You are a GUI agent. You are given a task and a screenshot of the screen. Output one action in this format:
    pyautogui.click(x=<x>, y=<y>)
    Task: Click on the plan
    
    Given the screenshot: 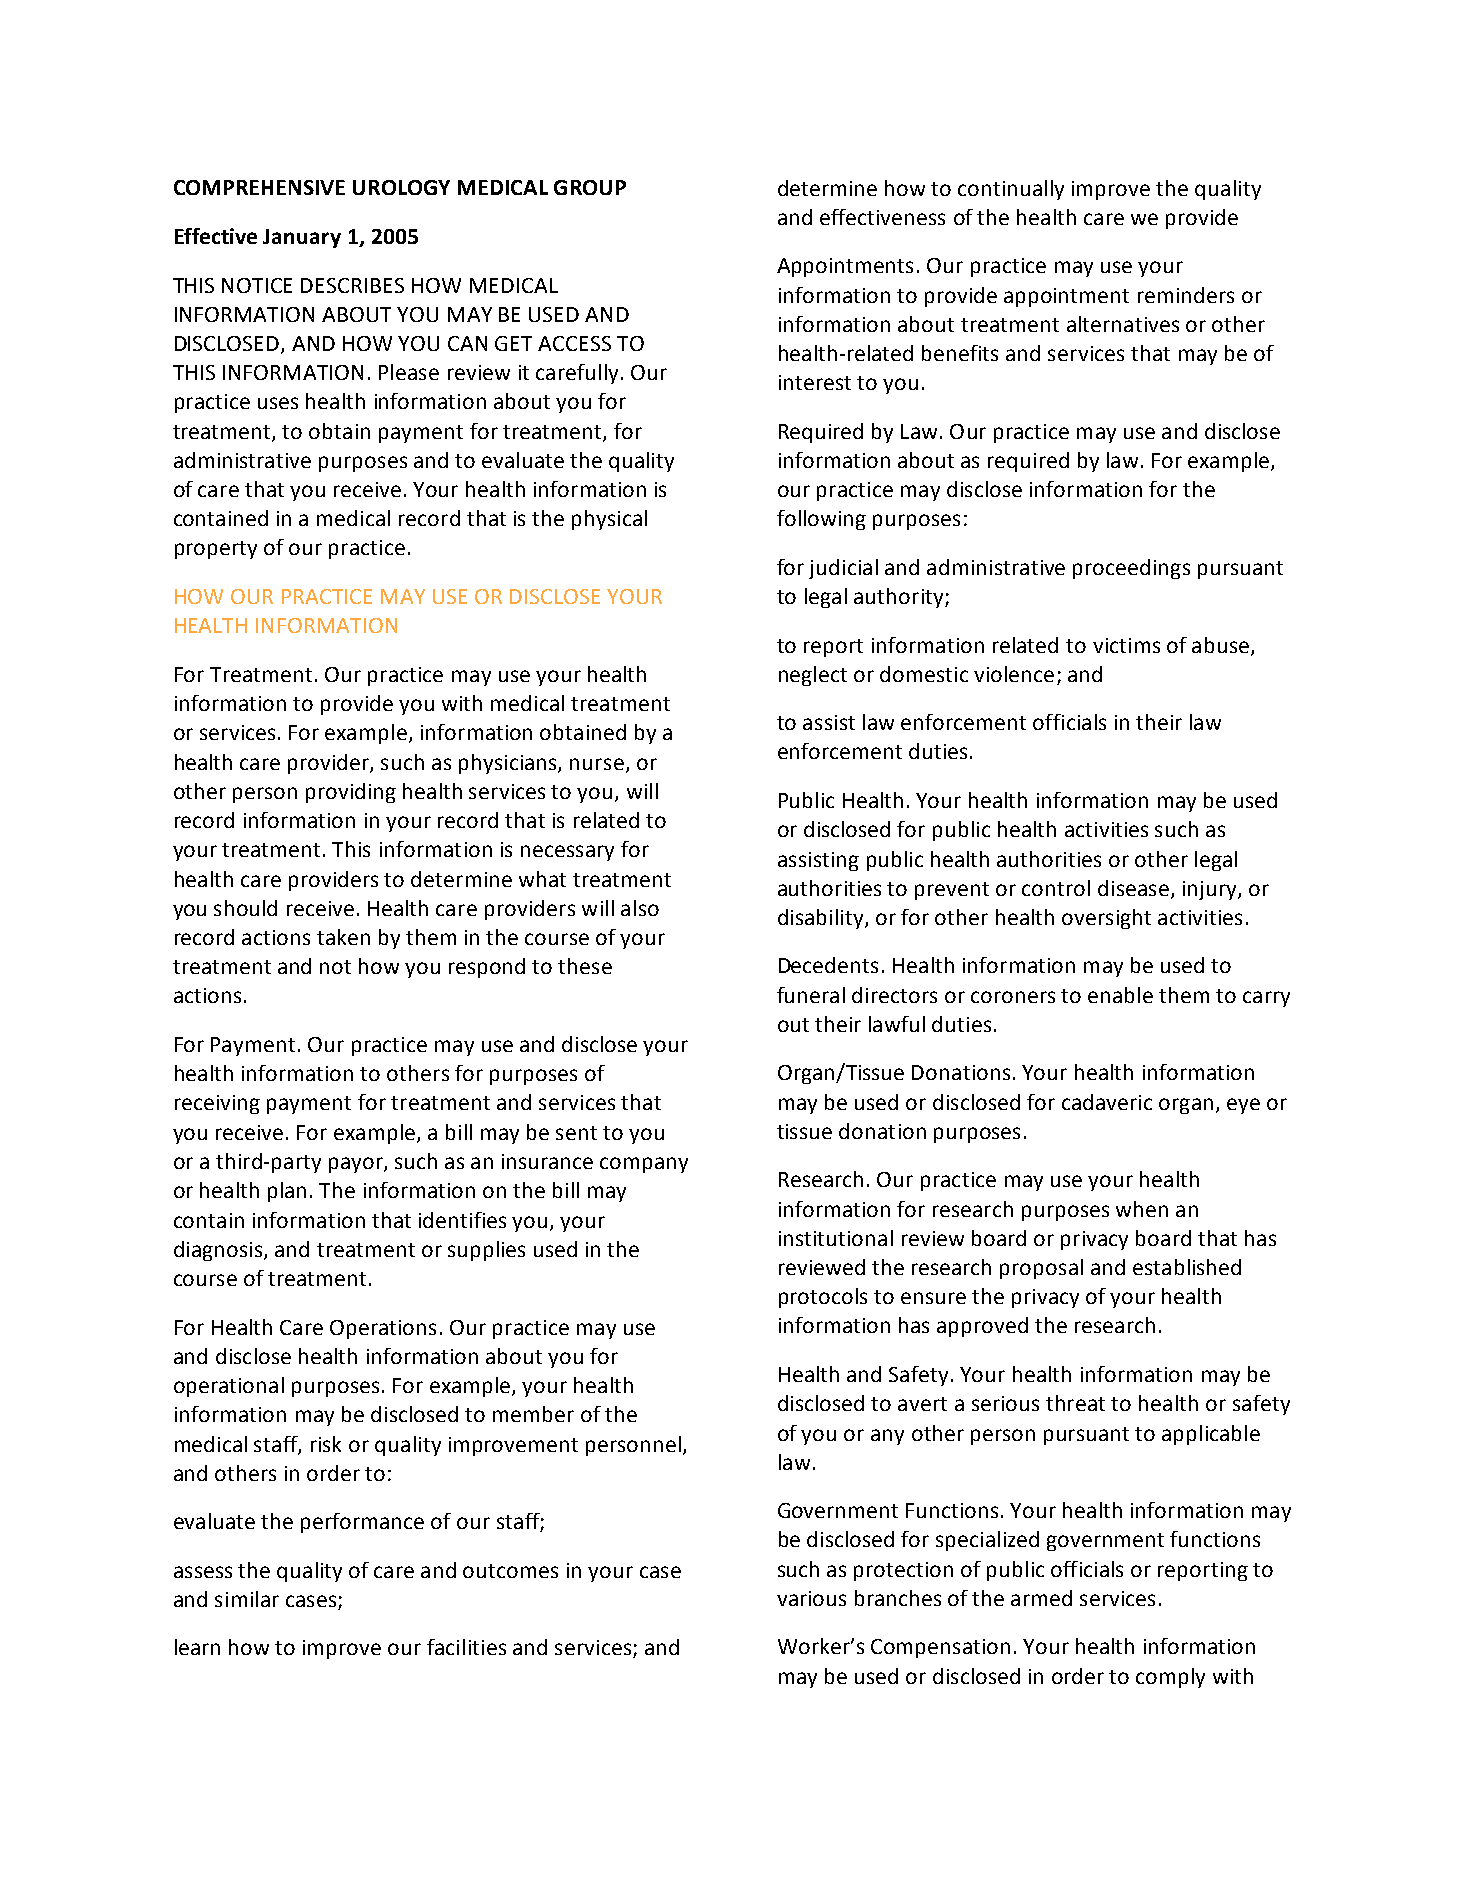 What is the action you would take?
    pyautogui.click(x=287, y=1192)
